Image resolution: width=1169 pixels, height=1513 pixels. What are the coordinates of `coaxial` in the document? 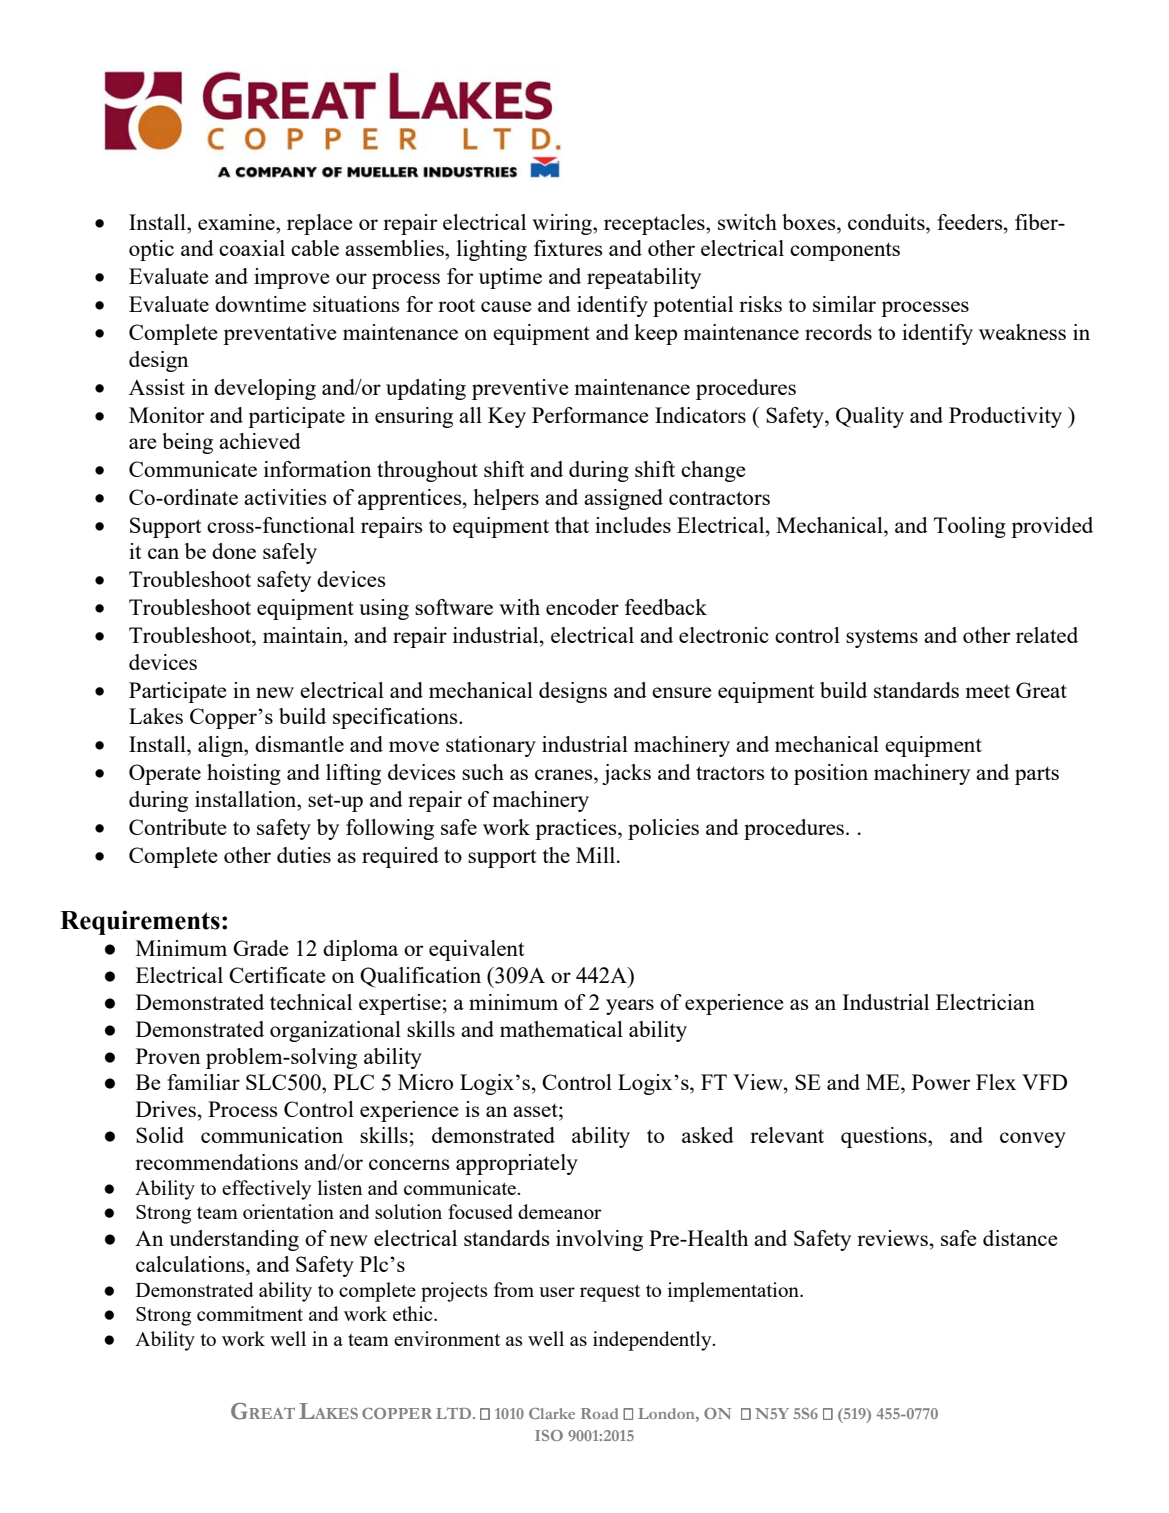 It's located at (252, 248).
